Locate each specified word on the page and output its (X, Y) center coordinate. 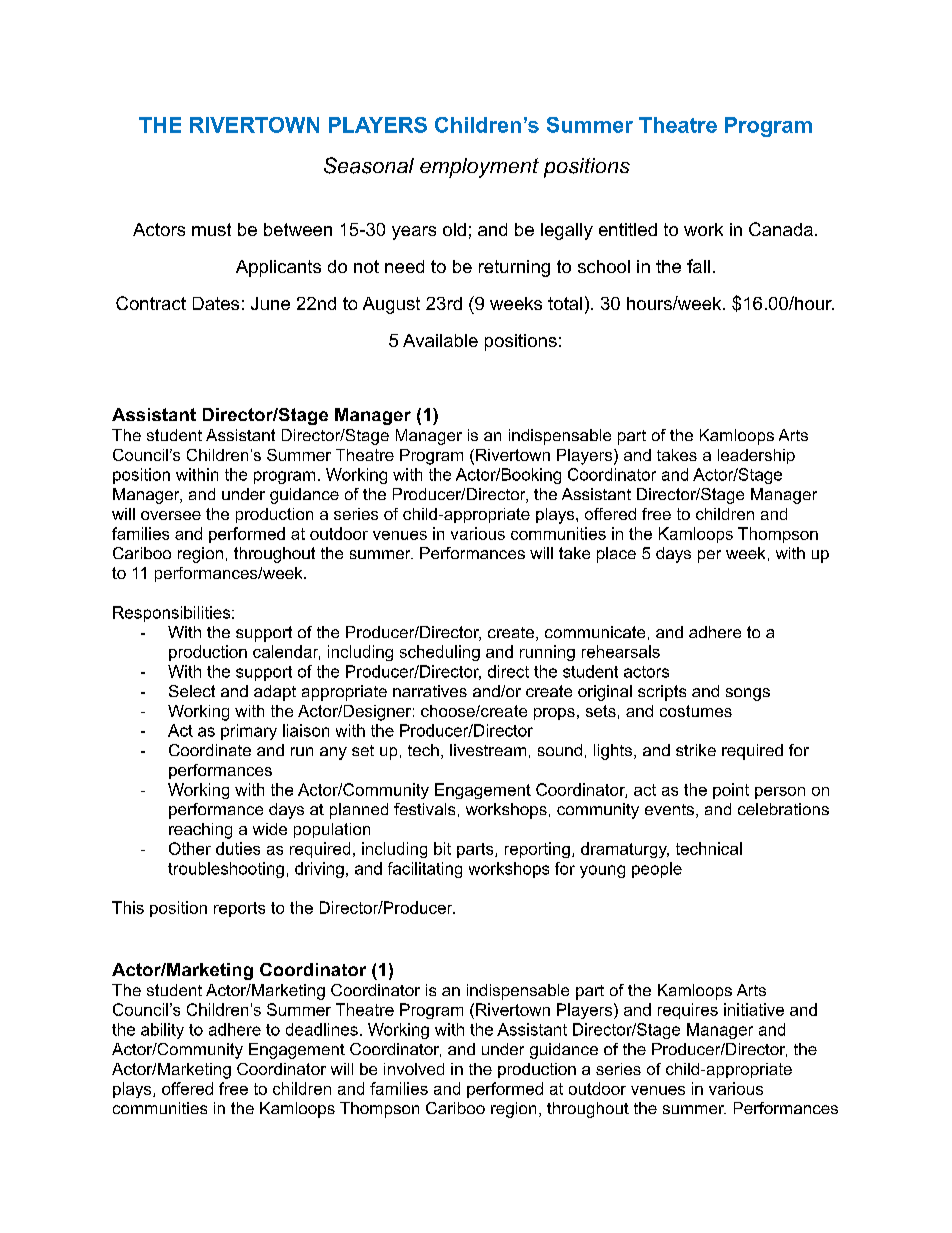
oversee (171, 515)
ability (162, 1031)
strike (696, 750)
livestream (488, 750)
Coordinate (210, 750)
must (211, 229)
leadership (756, 456)
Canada (781, 229)
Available (440, 340)
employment (479, 168)
